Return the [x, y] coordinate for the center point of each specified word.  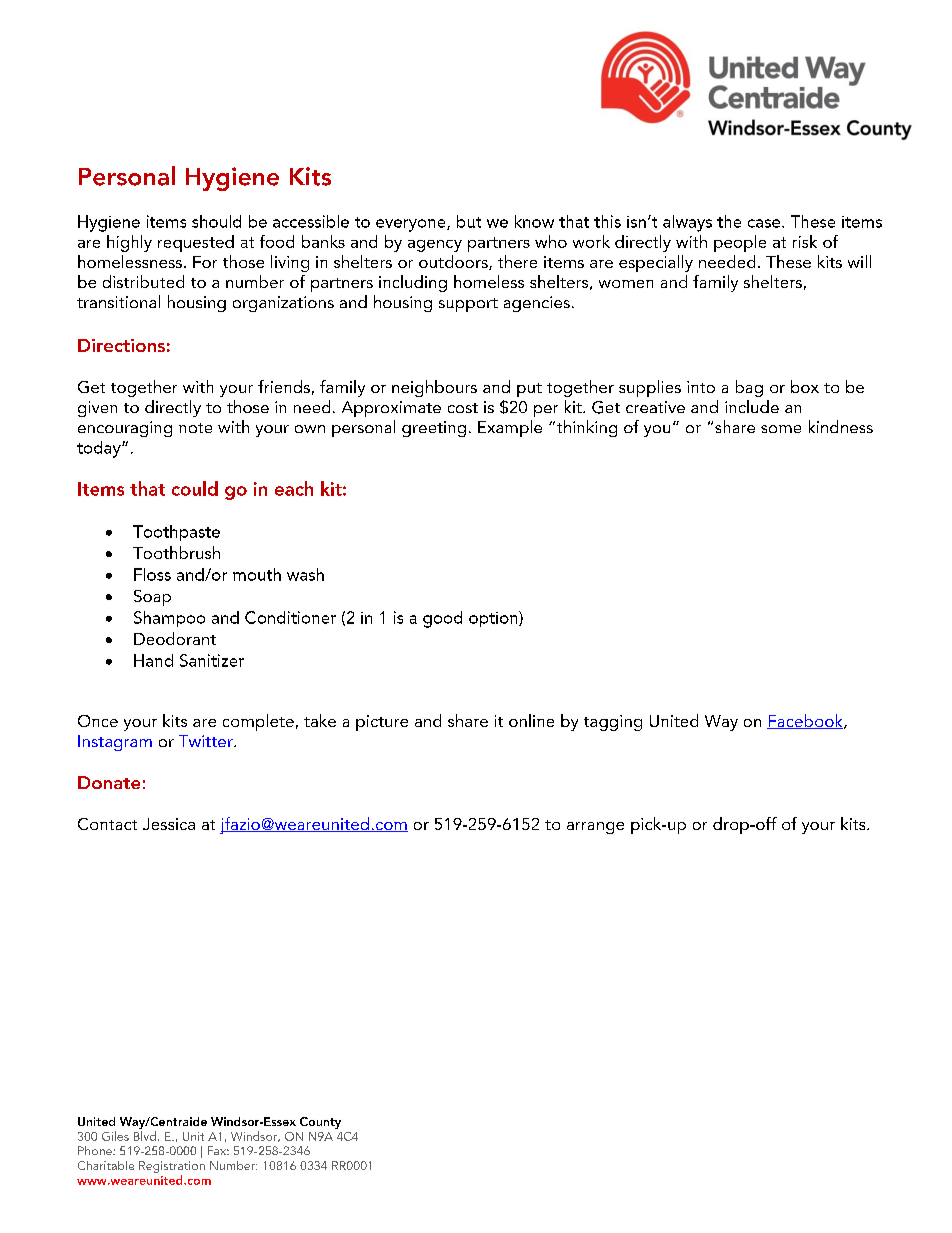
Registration [172, 1167]
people [740, 243]
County [320, 1123]
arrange [595, 828]
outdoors [454, 262]
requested [196, 243]
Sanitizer [212, 660]
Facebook [806, 721]
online [531, 720]
